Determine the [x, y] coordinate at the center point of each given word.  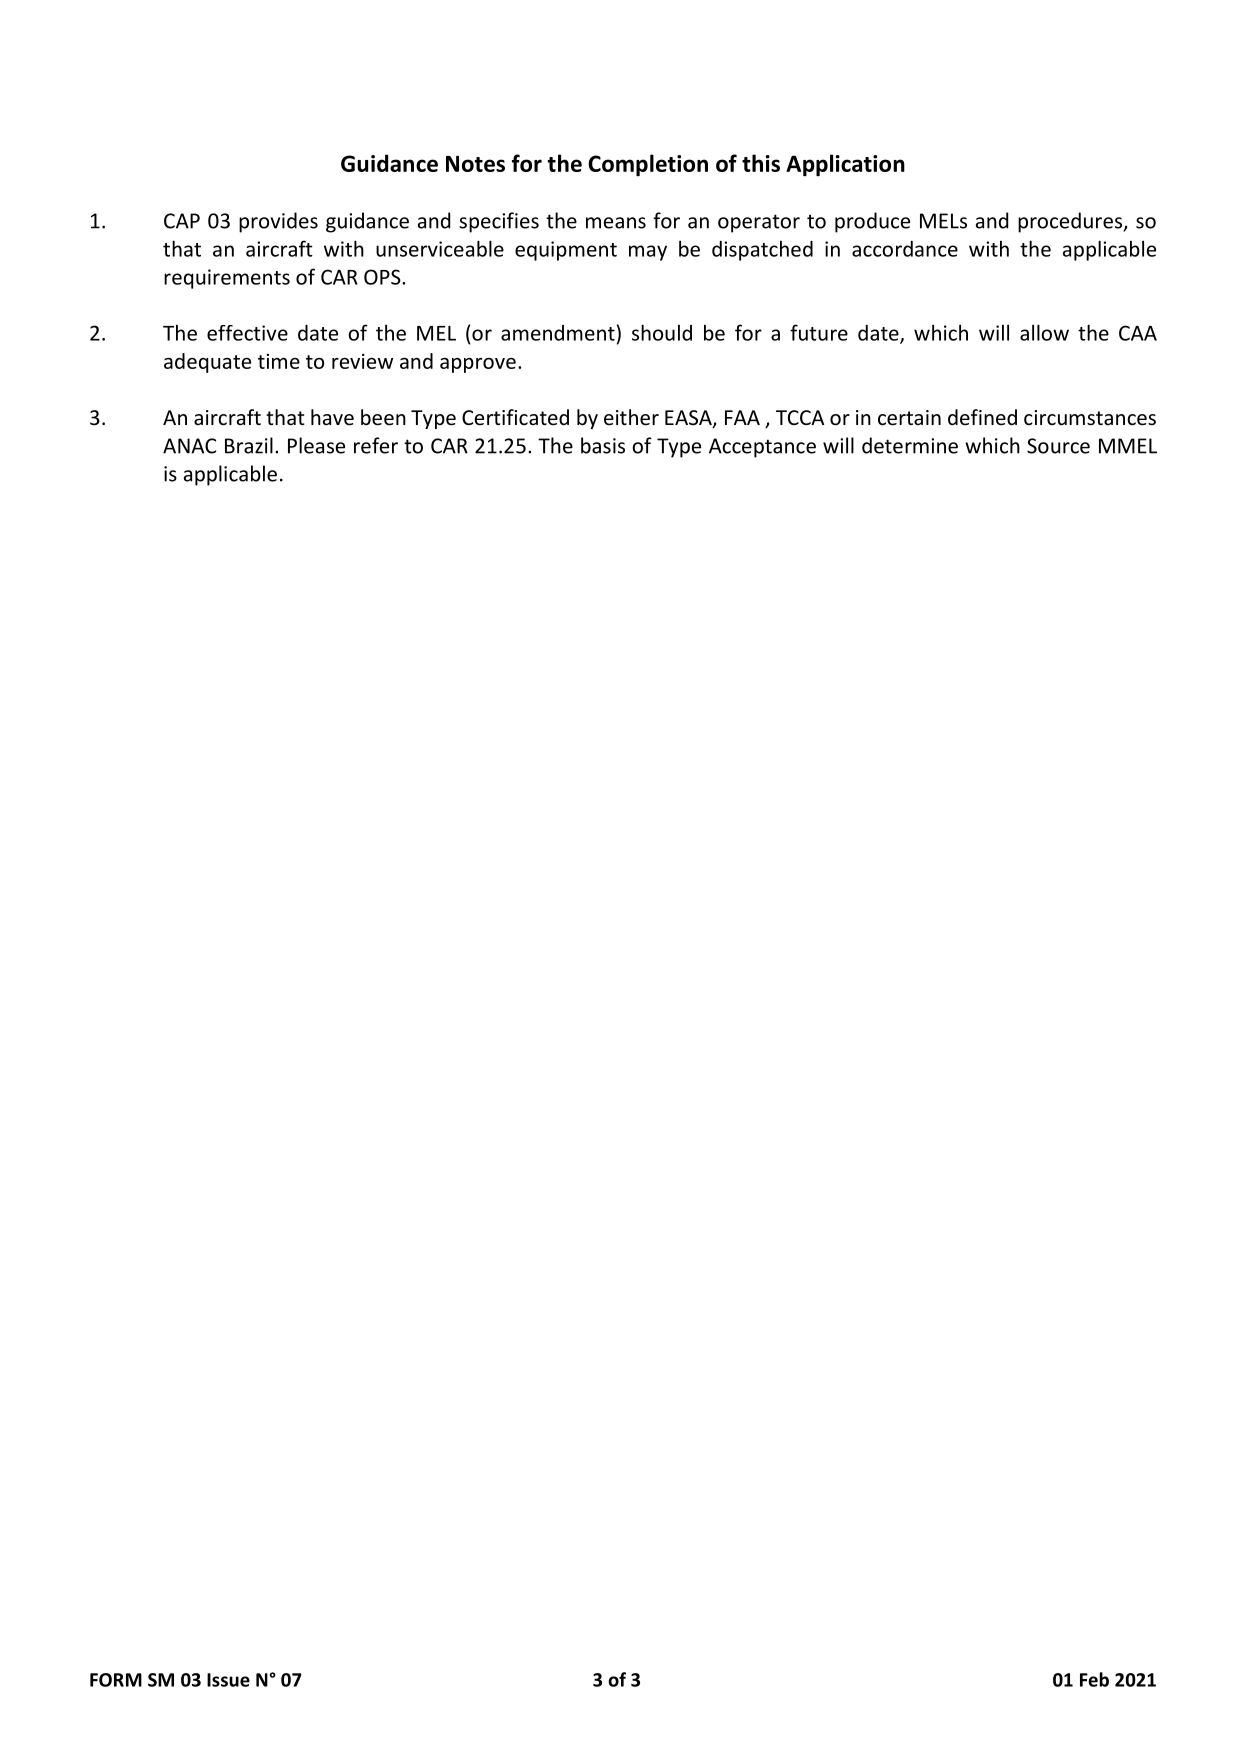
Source [1058, 446]
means [616, 223]
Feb [1094, 1679]
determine [910, 445]
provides [278, 222]
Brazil [249, 445]
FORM [116, 1680]
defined [982, 417]
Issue [228, 1680]
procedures [1071, 222]
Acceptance [762, 448]
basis [603, 445]
